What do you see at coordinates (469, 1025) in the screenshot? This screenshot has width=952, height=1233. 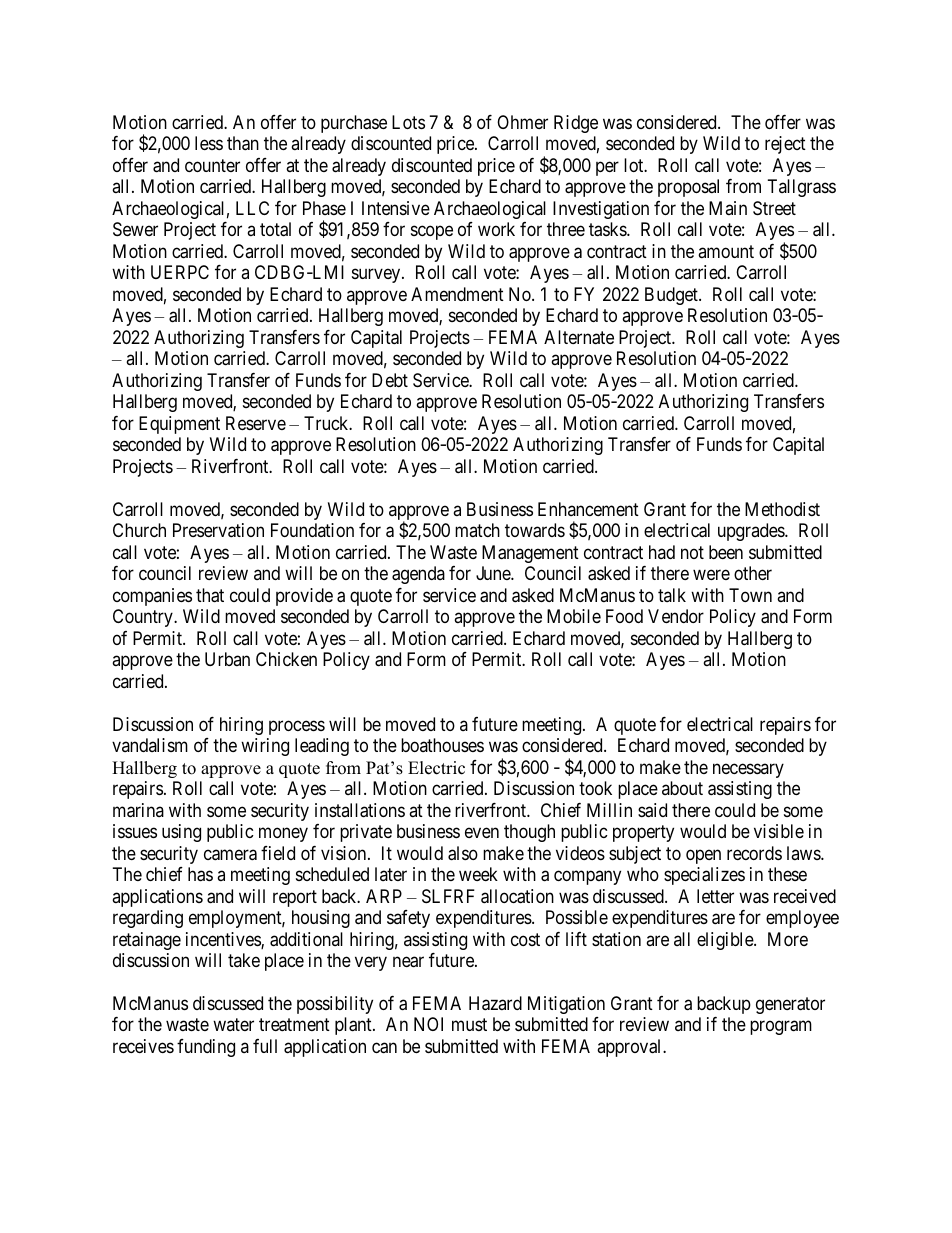 I see `must` at bounding box center [469, 1025].
